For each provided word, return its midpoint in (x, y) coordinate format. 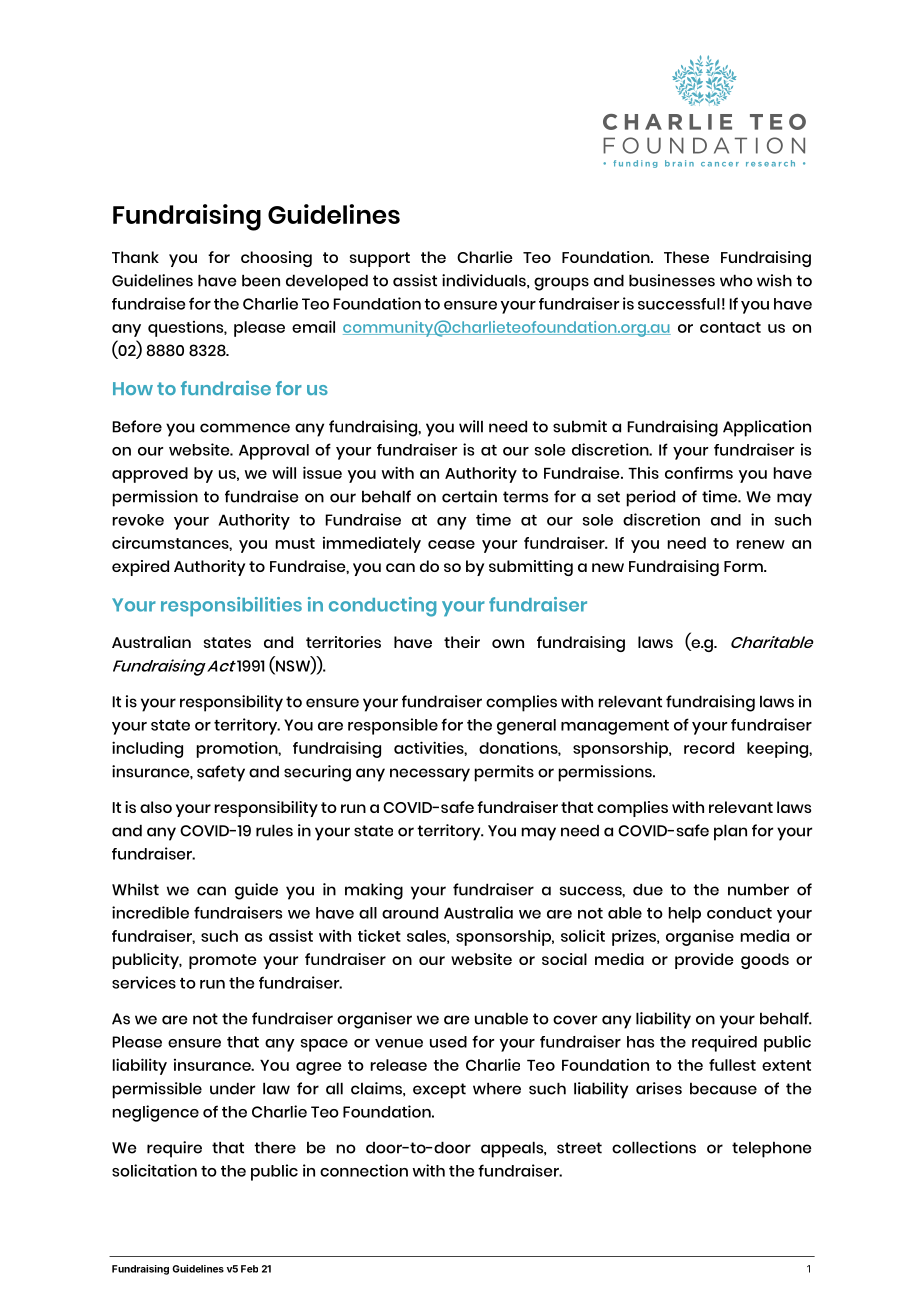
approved (150, 475)
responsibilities (231, 607)
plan (730, 832)
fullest (732, 1065)
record (709, 748)
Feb (249, 1269)
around (410, 913)
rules (274, 830)
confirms (699, 472)
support (380, 259)
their (462, 642)
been (261, 280)
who (736, 280)
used (448, 1042)
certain (469, 496)
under (232, 1088)
